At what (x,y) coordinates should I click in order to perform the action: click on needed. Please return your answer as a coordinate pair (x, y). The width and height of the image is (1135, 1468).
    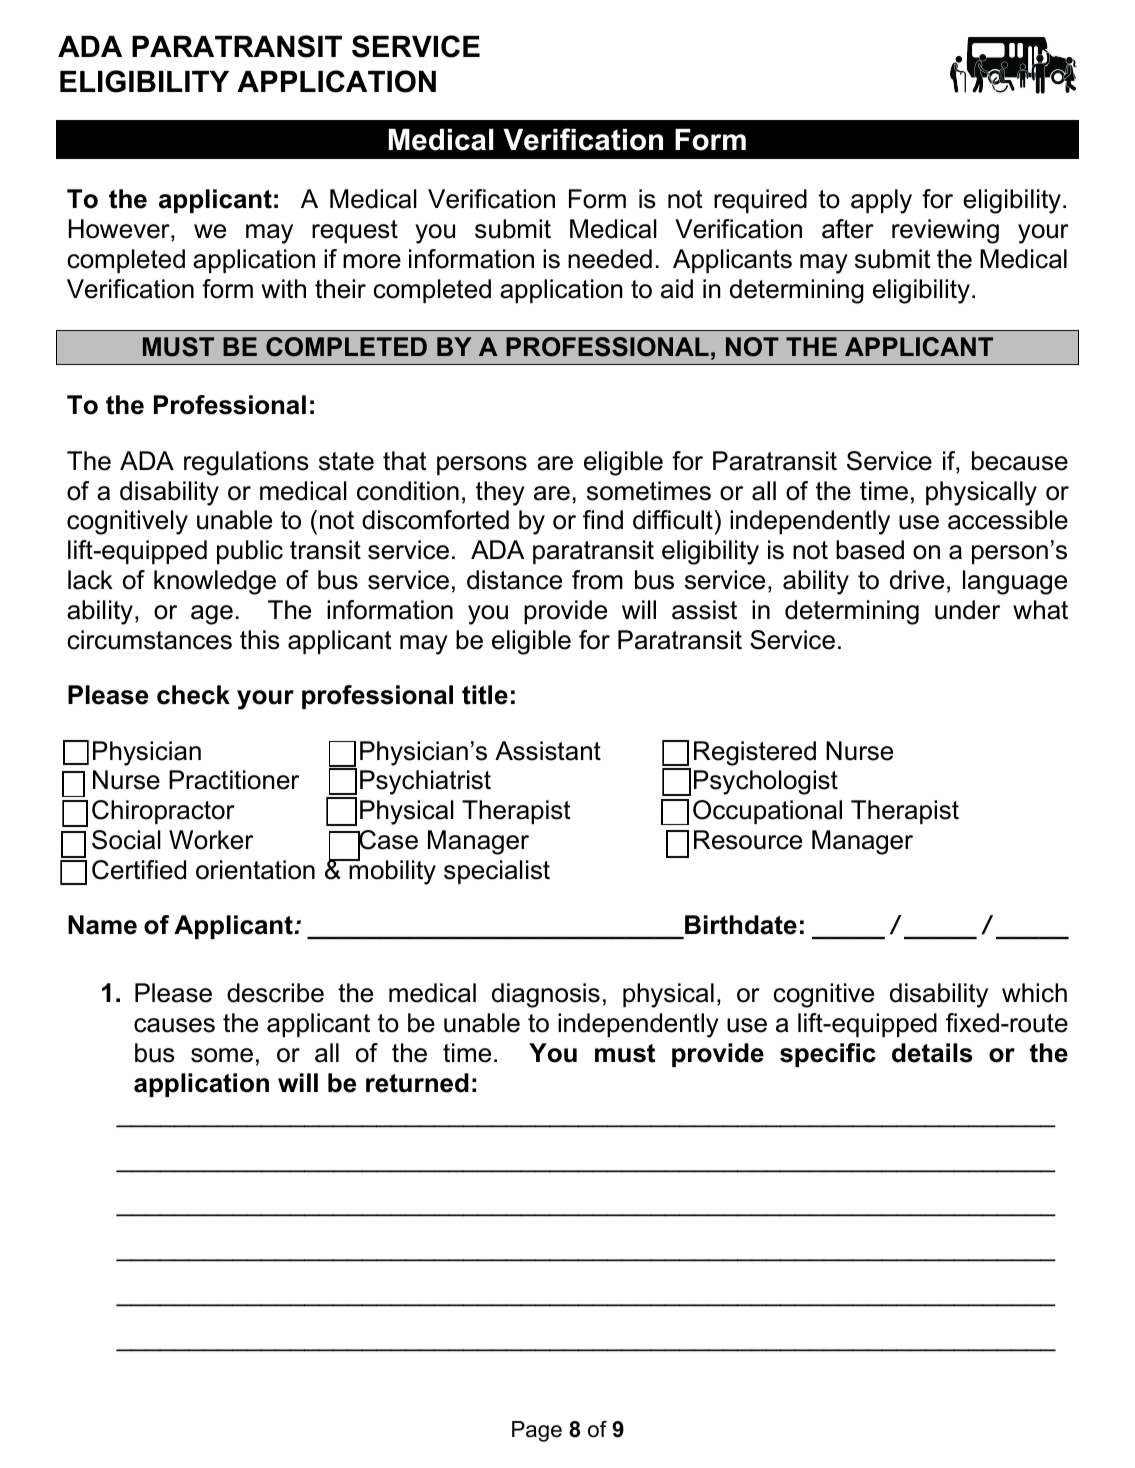
    Looking at the image, I should click on (610, 259).
